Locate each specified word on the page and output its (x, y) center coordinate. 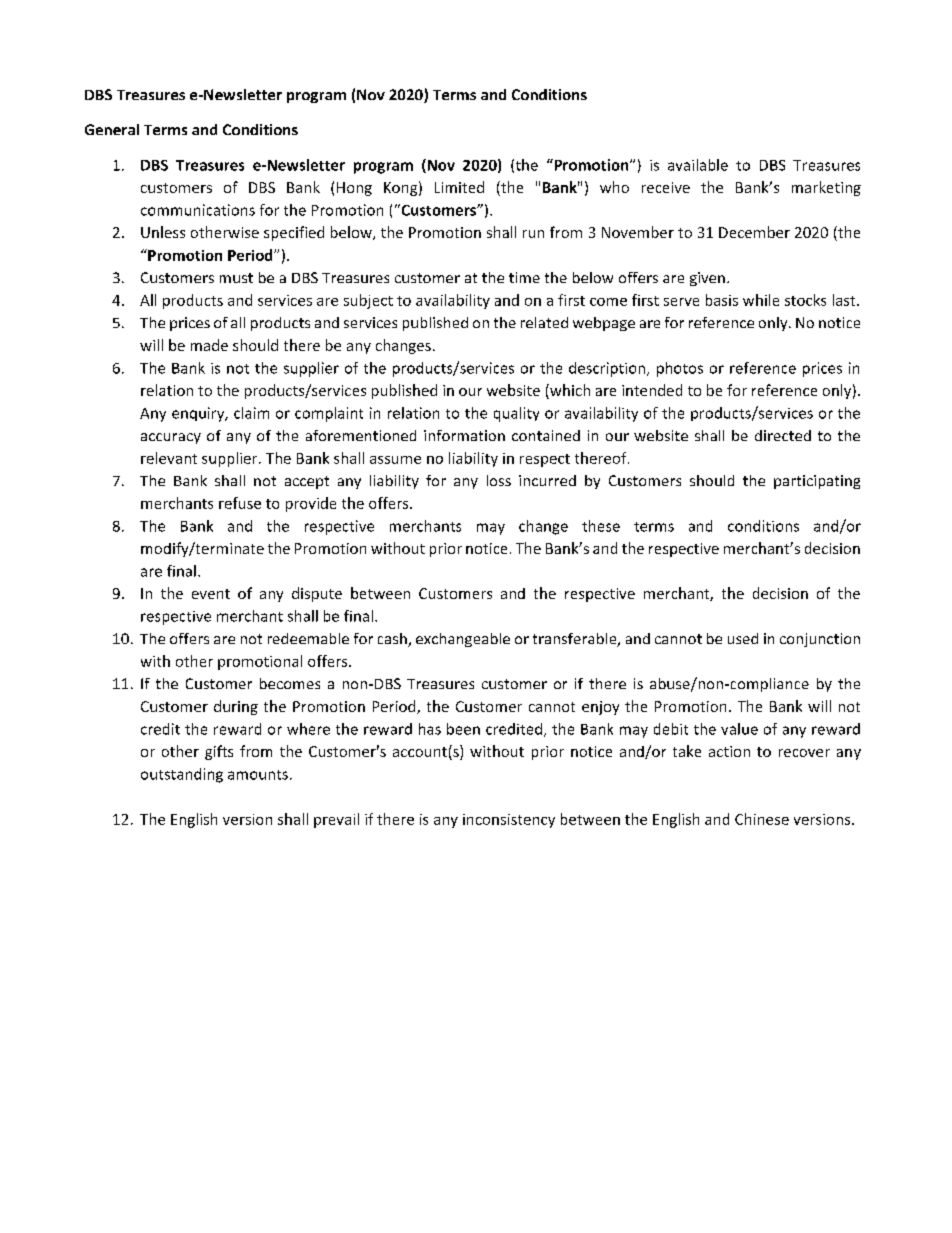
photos (680, 369)
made (209, 345)
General (112, 129)
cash (393, 640)
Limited (459, 187)
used (743, 638)
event (211, 594)
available (698, 165)
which (569, 391)
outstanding (182, 775)
